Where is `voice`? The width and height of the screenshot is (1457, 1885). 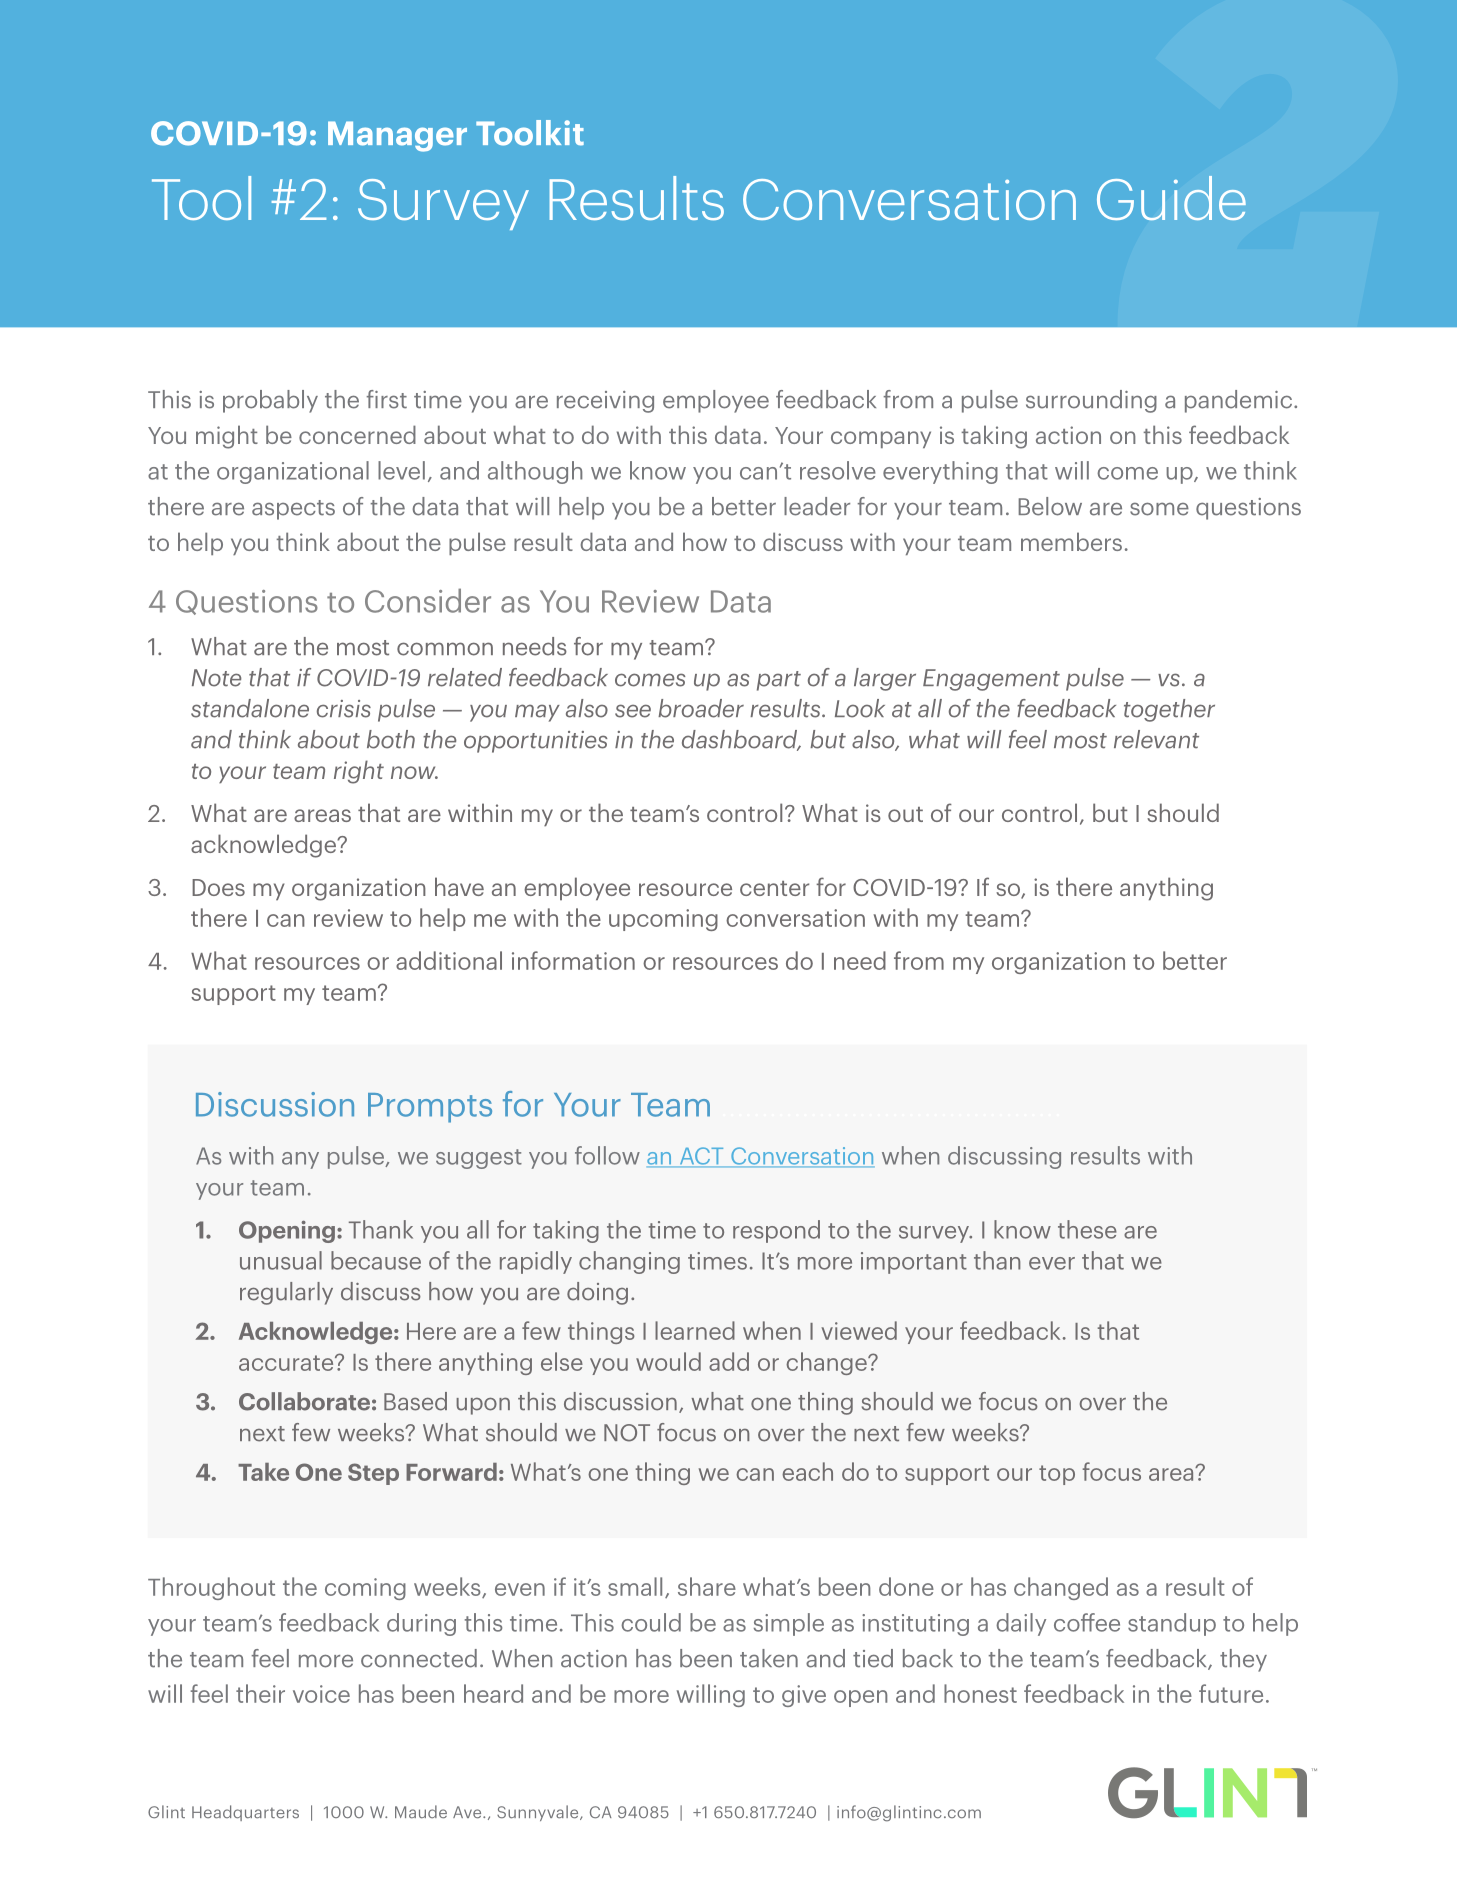 voice is located at coordinates (321, 1694).
